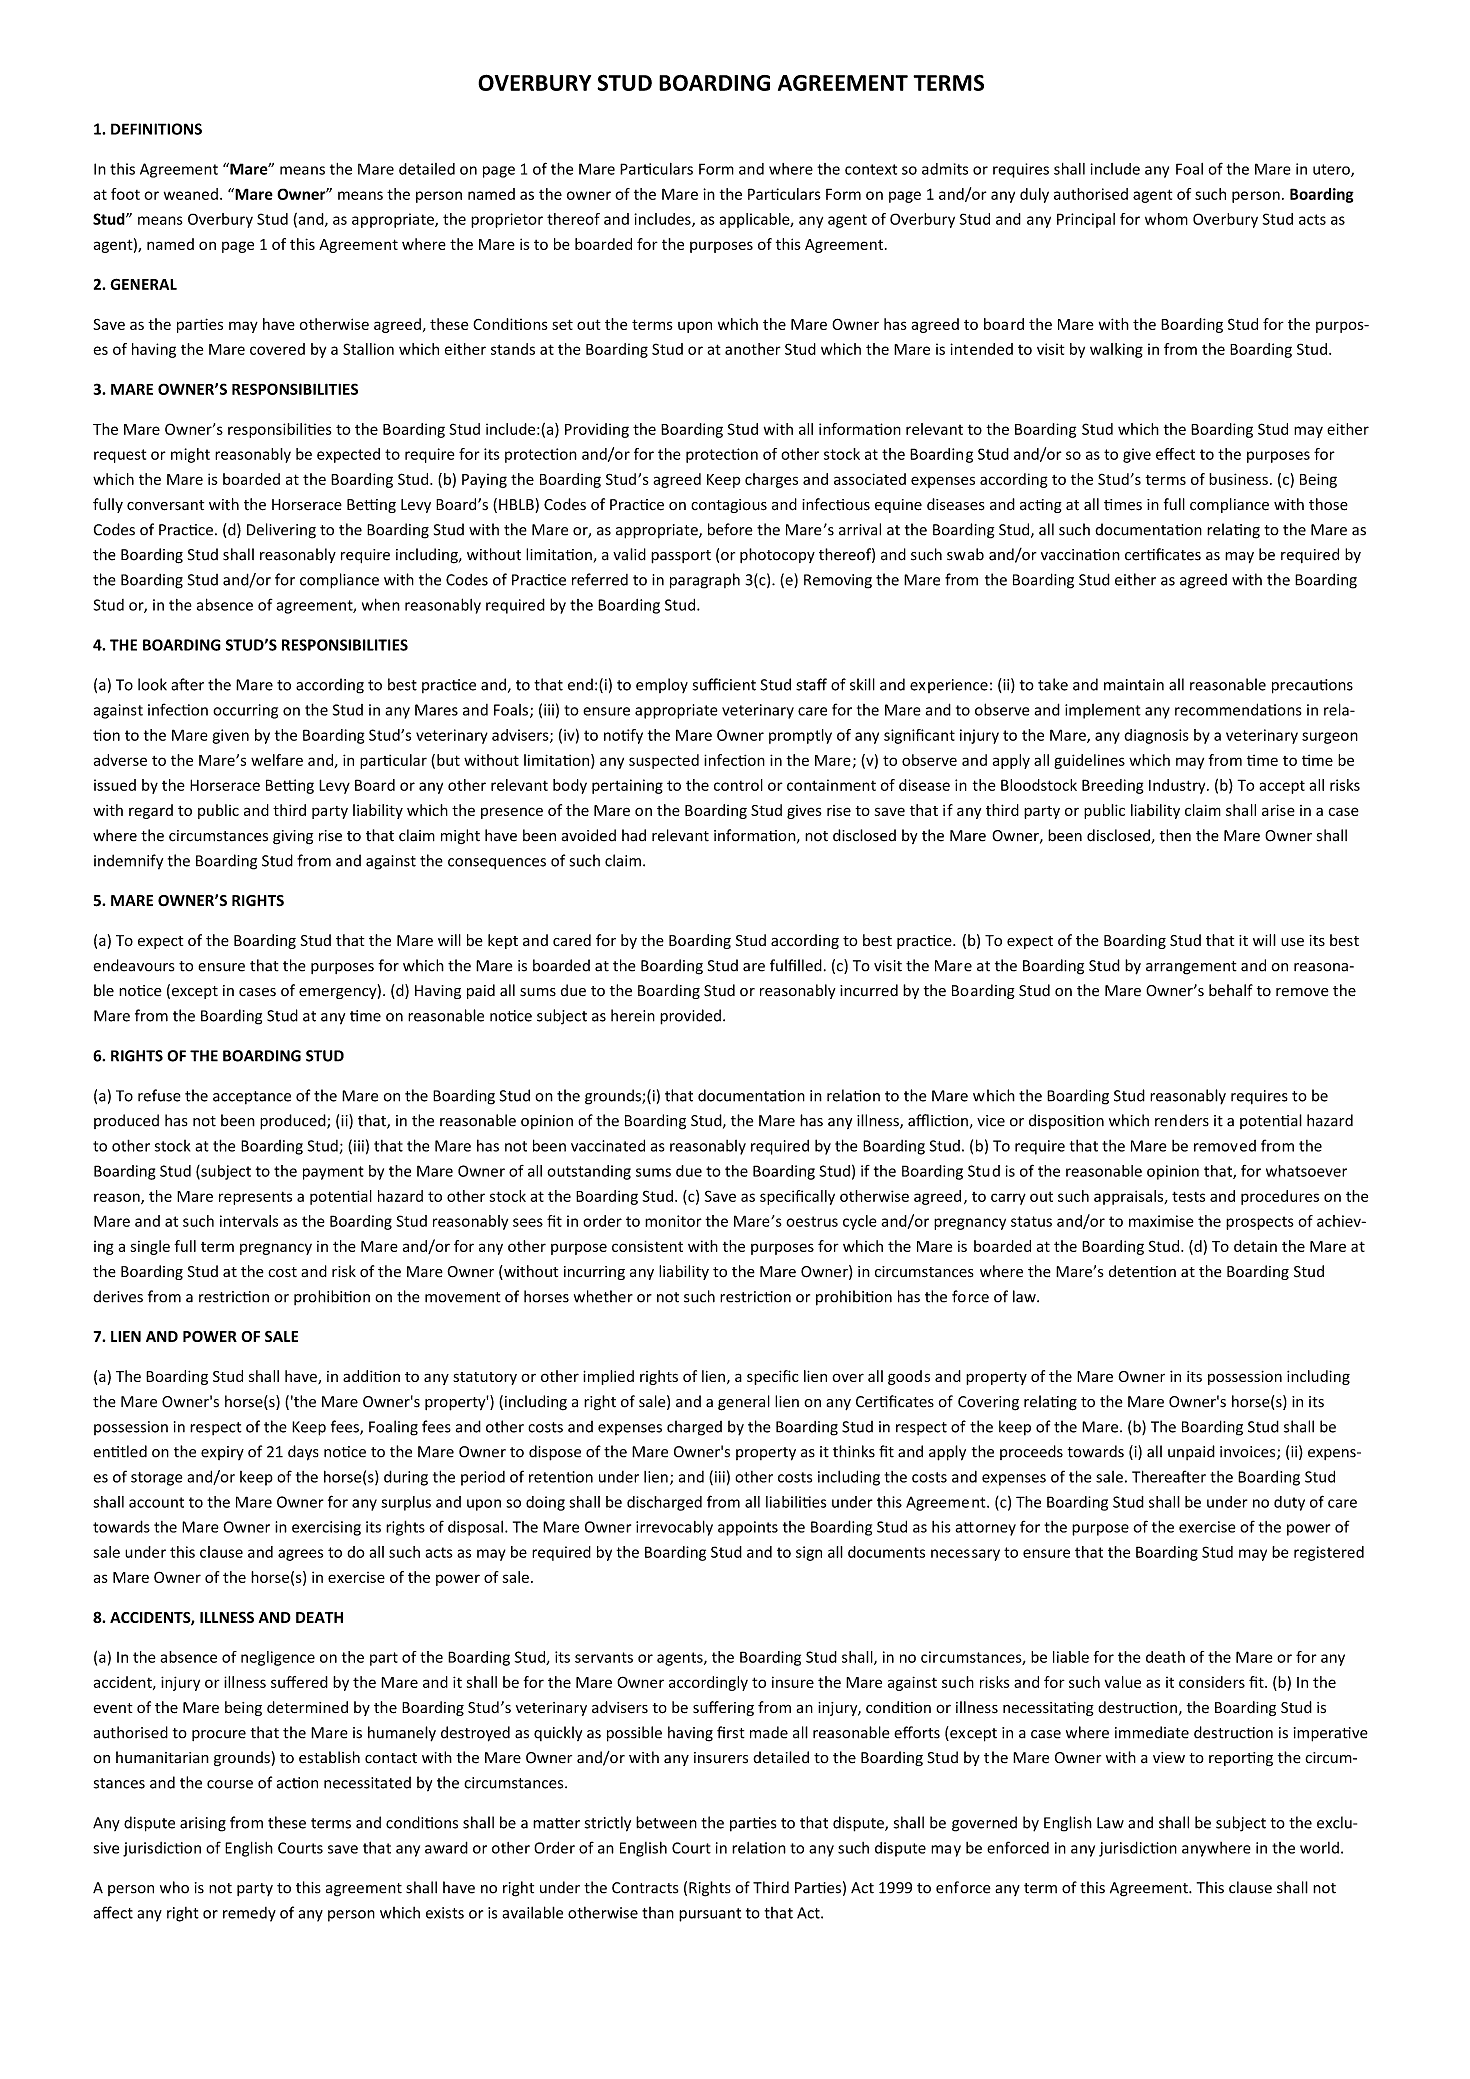  What do you see at coordinates (710, 1915) in the image?
I see `pursuant` at bounding box center [710, 1915].
